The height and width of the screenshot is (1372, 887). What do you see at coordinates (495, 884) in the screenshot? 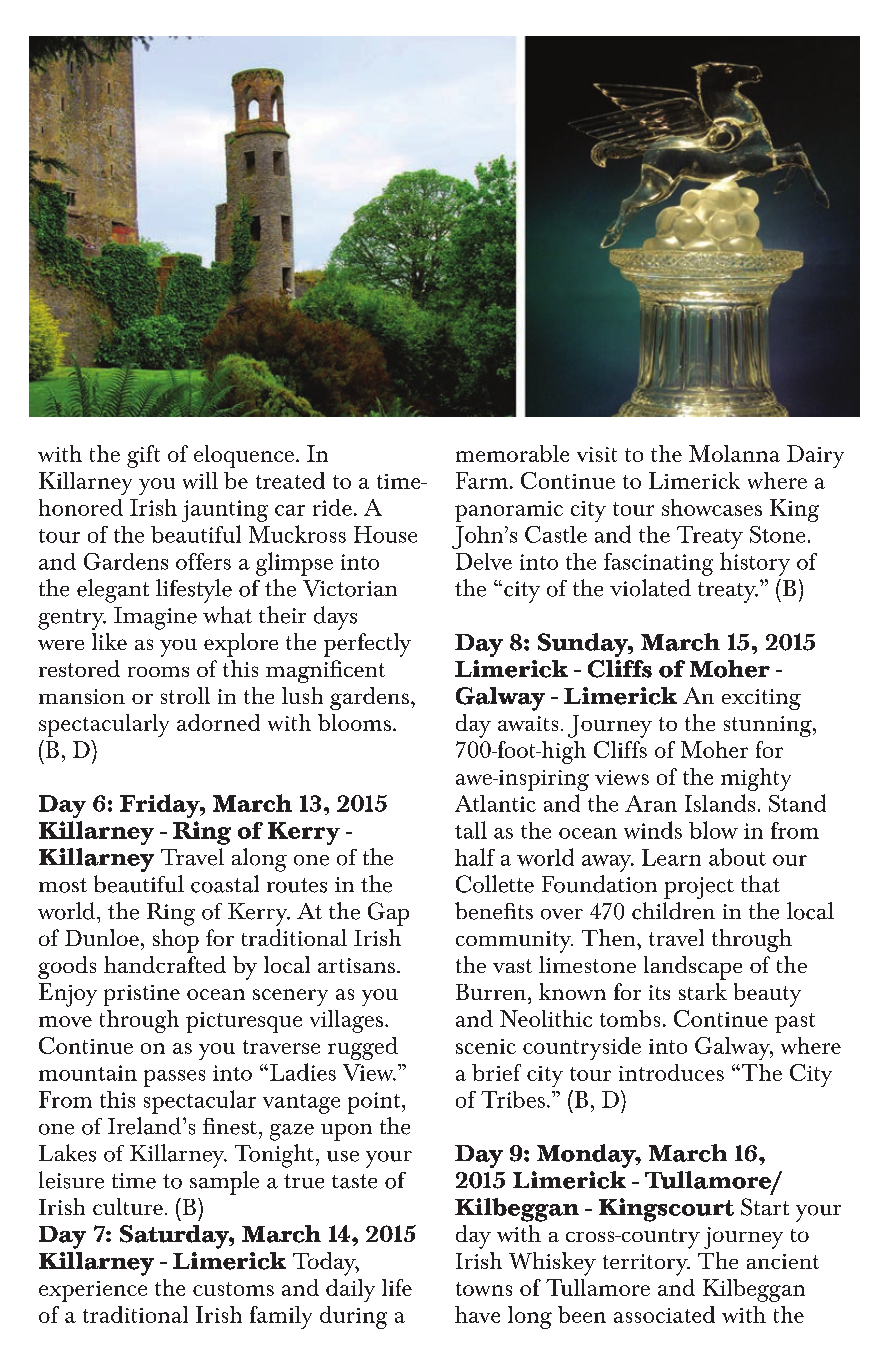
I see `Collette` at bounding box center [495, 884].
